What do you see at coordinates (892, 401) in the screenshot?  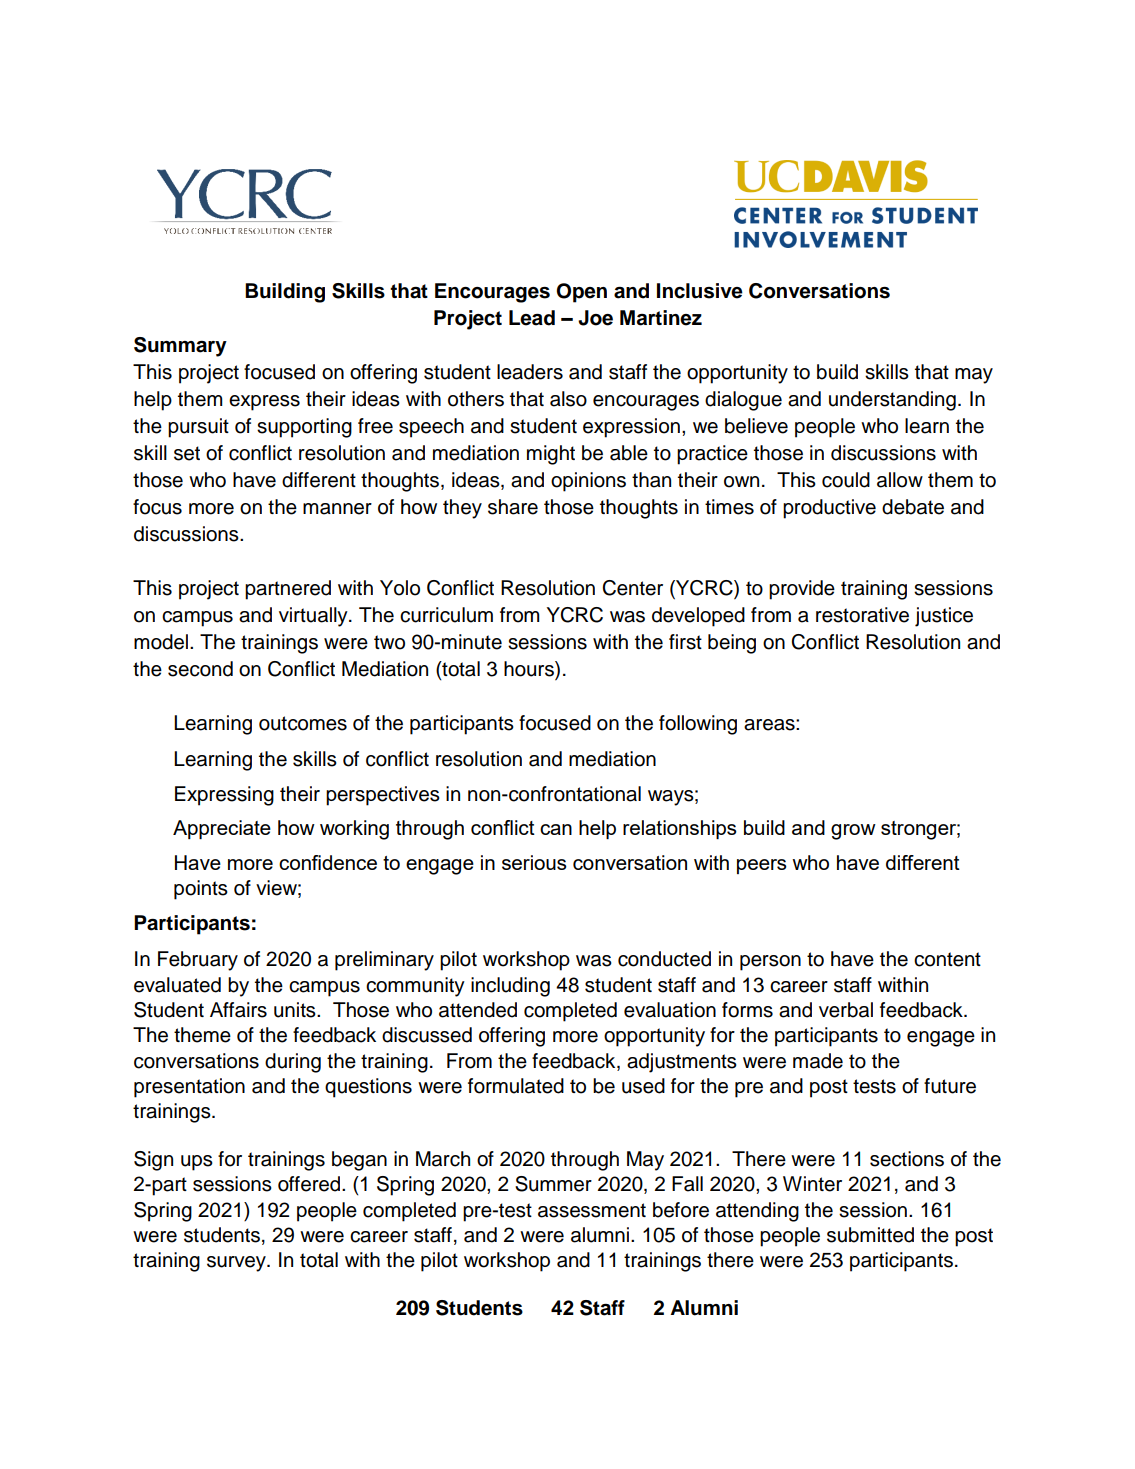 I see `understanding` at bounding box center [892, 401].
